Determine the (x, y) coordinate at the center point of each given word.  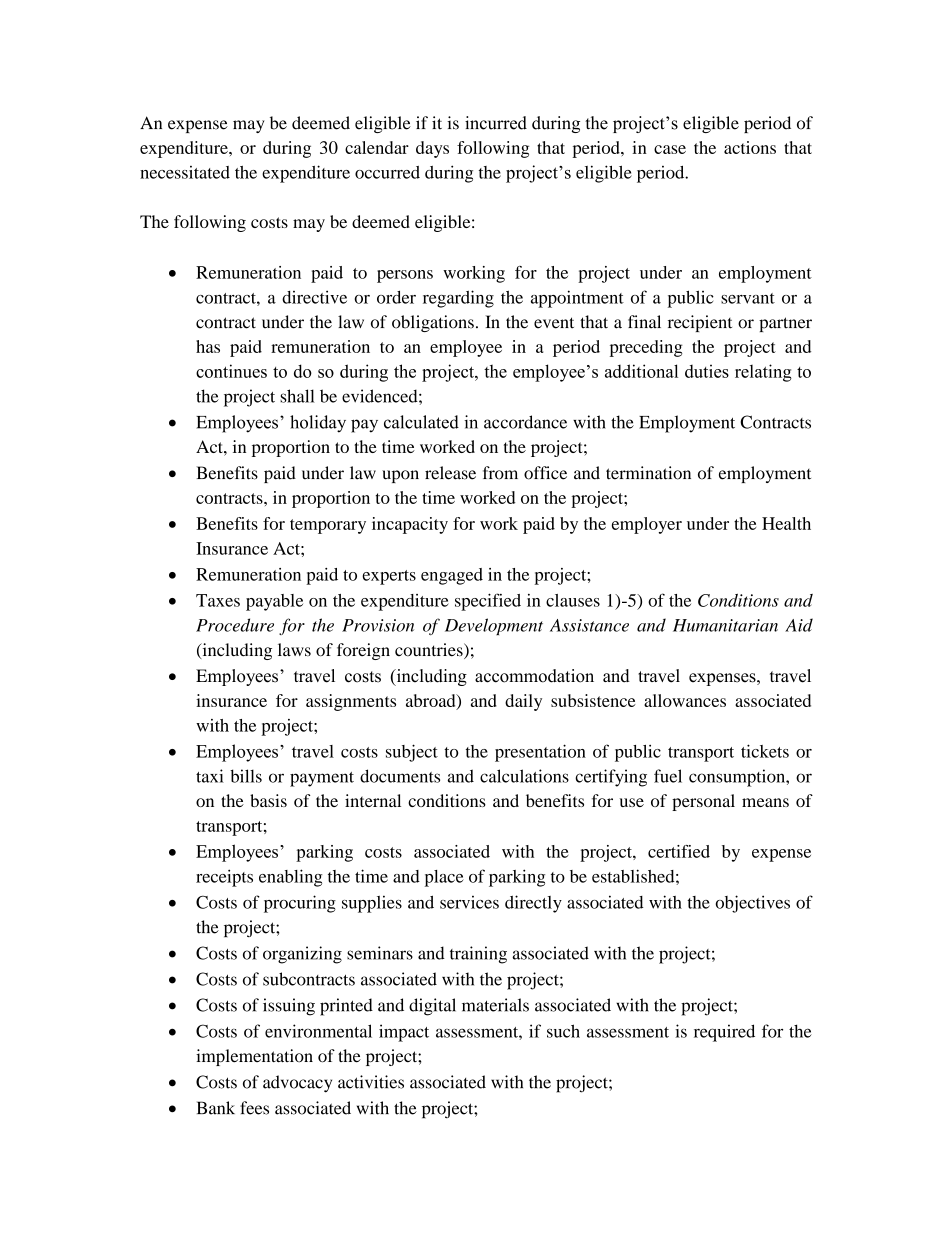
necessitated (185, 172)
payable (274, 602)
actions (750, 147)
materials (495, 1005)
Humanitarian (725, 625)
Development (494, 626)
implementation (254, 1057)
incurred (496, 123)
